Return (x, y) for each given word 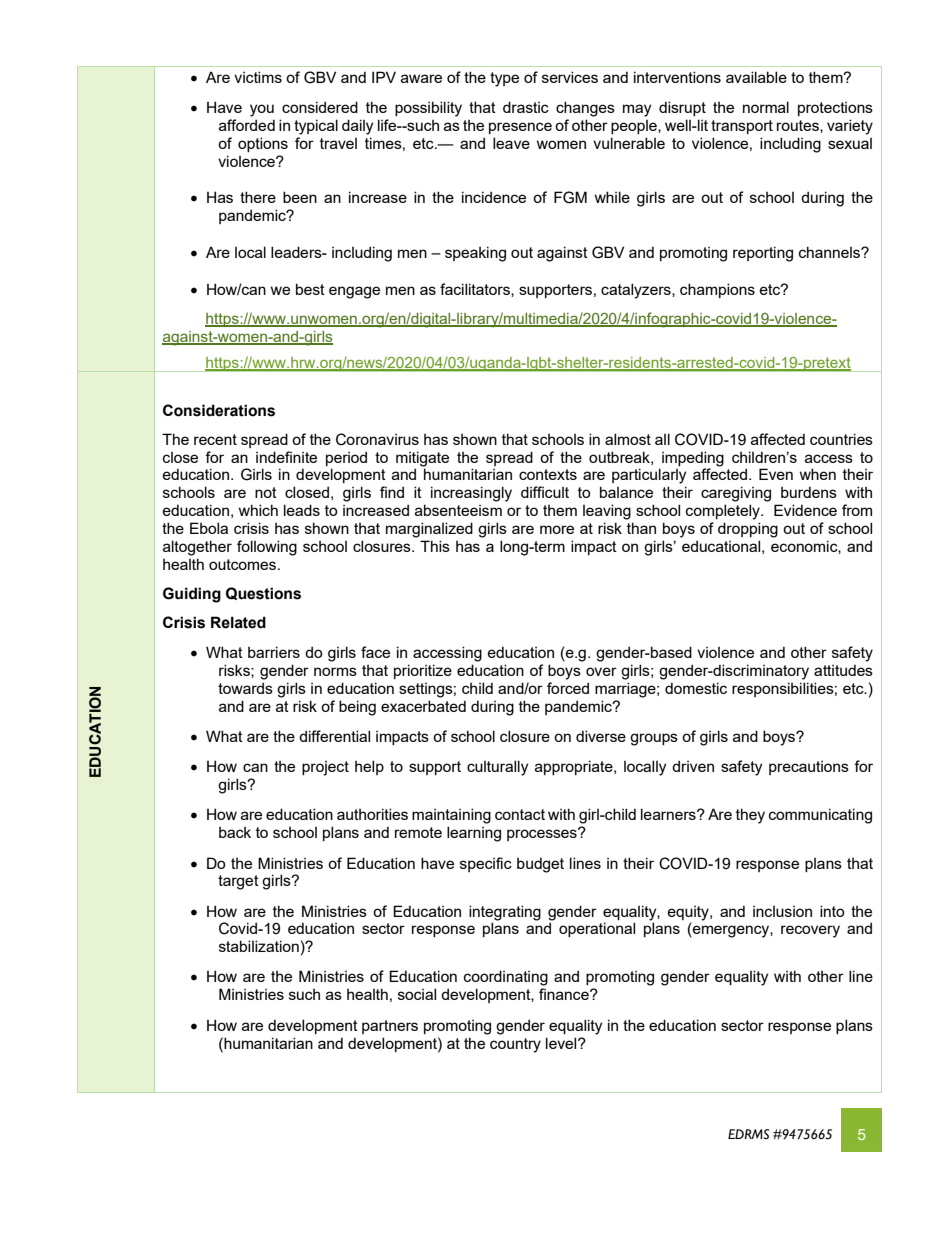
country (515, 1045)
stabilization (259, 946)
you (262, 110)
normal (766, 107)
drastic (526, 107)
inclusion (782, 911)
